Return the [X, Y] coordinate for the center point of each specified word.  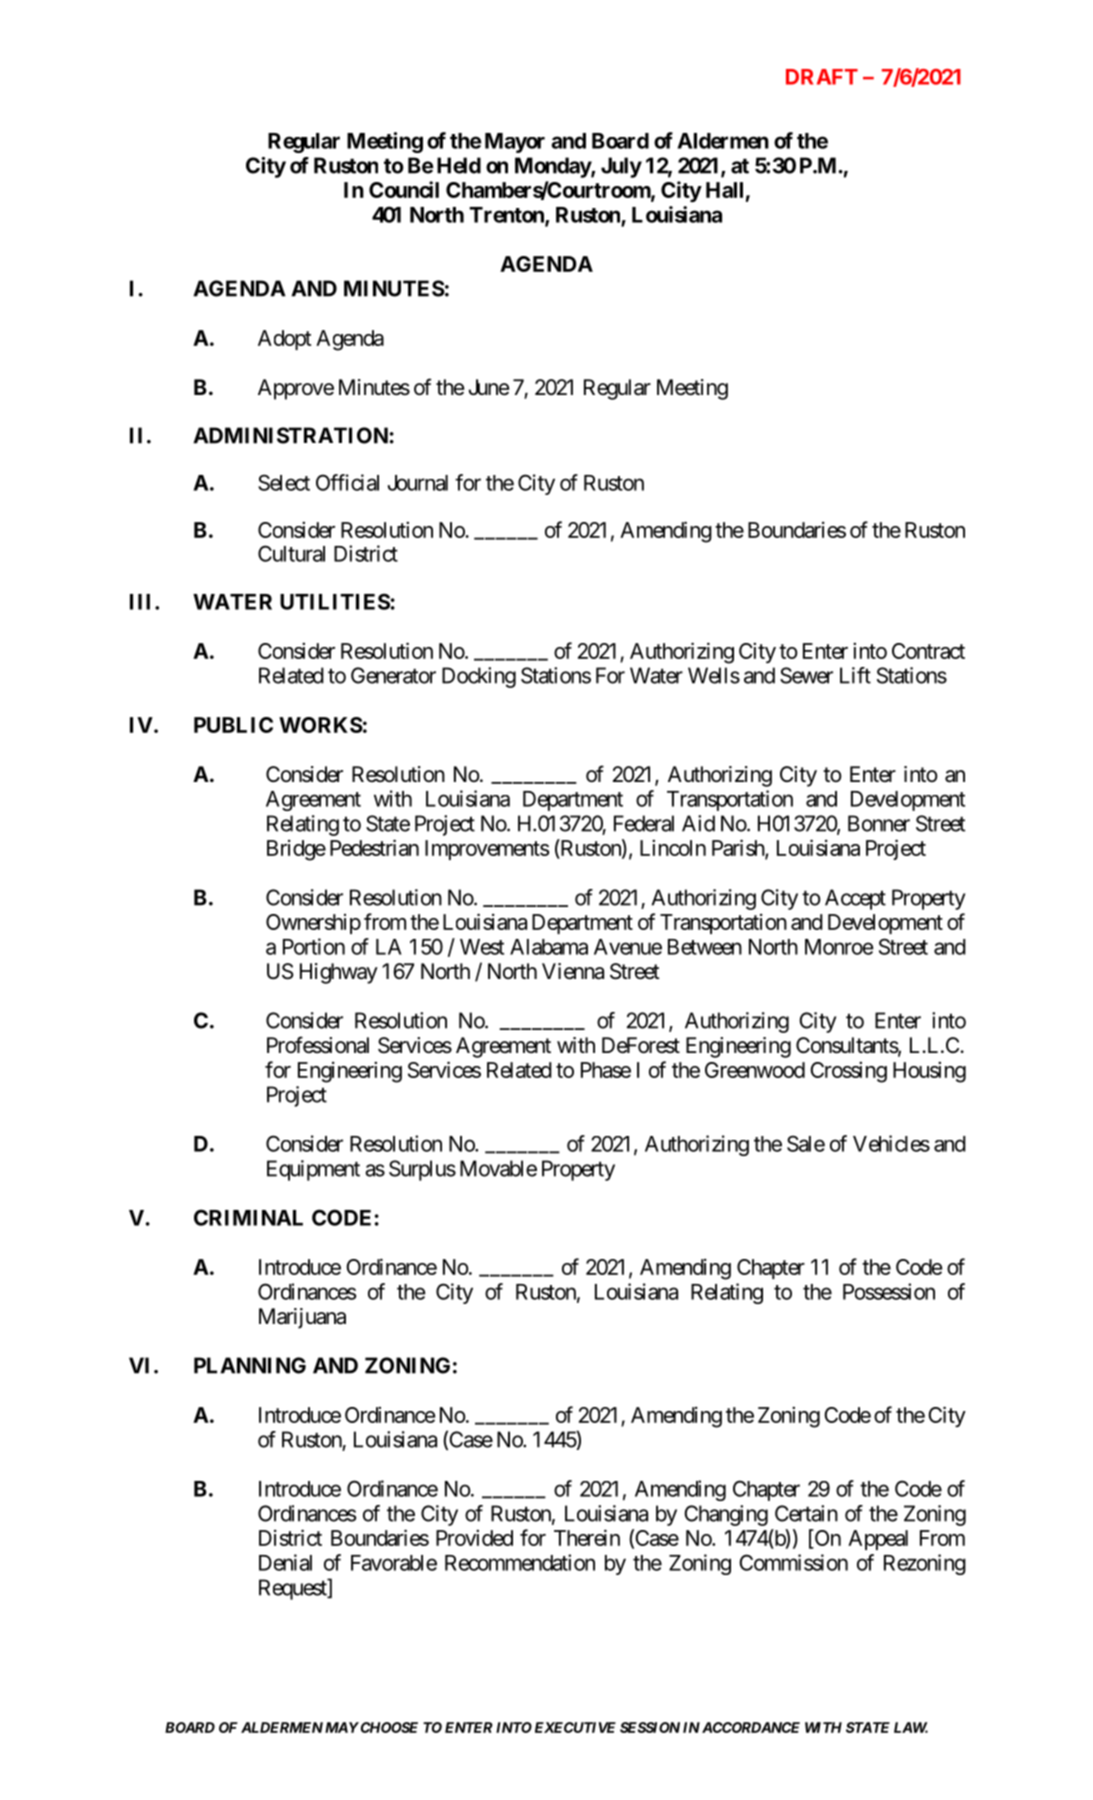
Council [404, 189]
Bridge [296, 850]
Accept [855, 899]
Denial [285, 1562]
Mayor [515, 143]
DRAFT [822, 77]
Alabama [549, 947]
